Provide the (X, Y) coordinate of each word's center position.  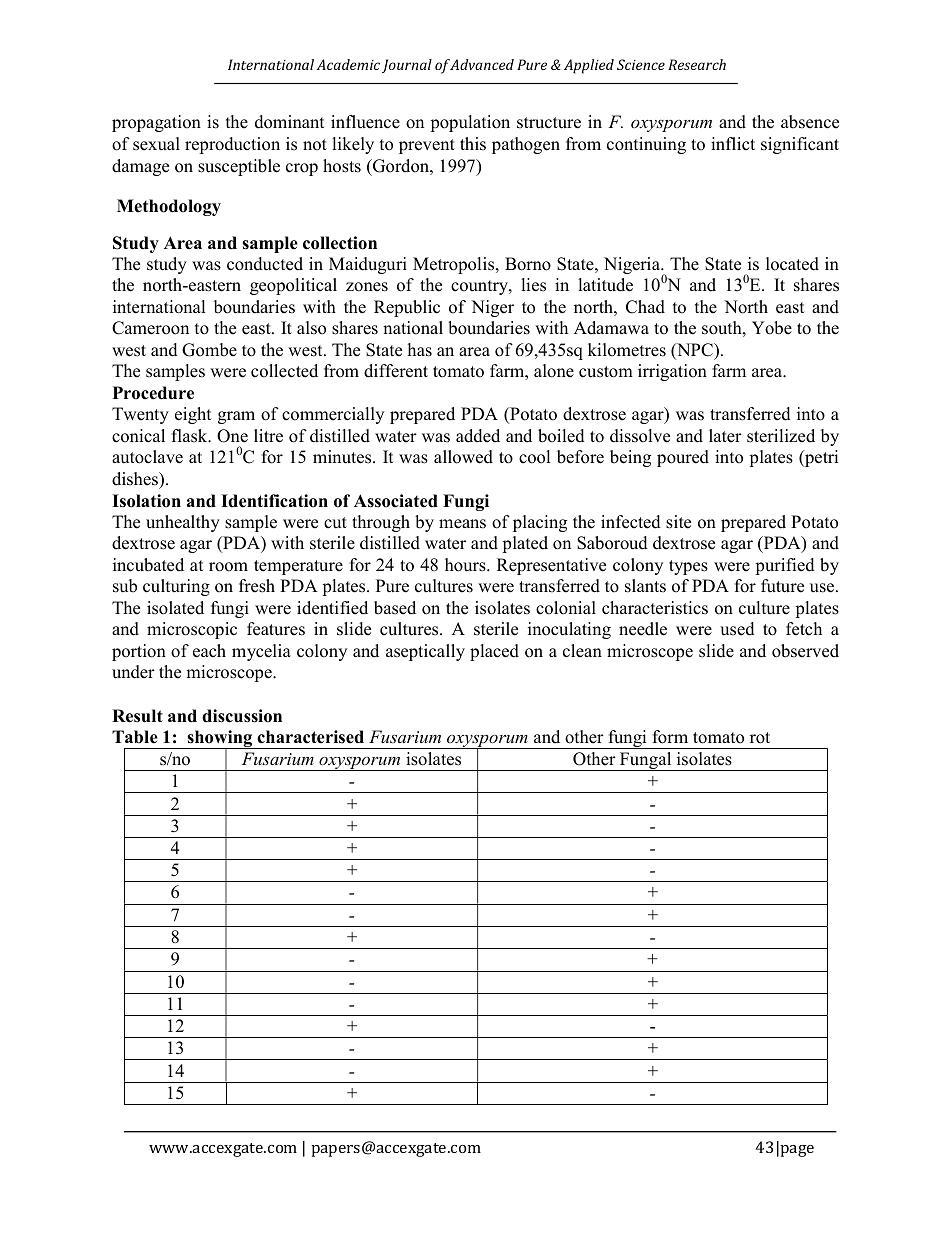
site (678, 522)
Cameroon (150, 328)
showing (220, 740)
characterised (310, 737)
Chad (645, 307)
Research (697, 64)
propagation (156, 123)
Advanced (482, 64)
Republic (407, 308)
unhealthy (183, 523)
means (462, 524)
